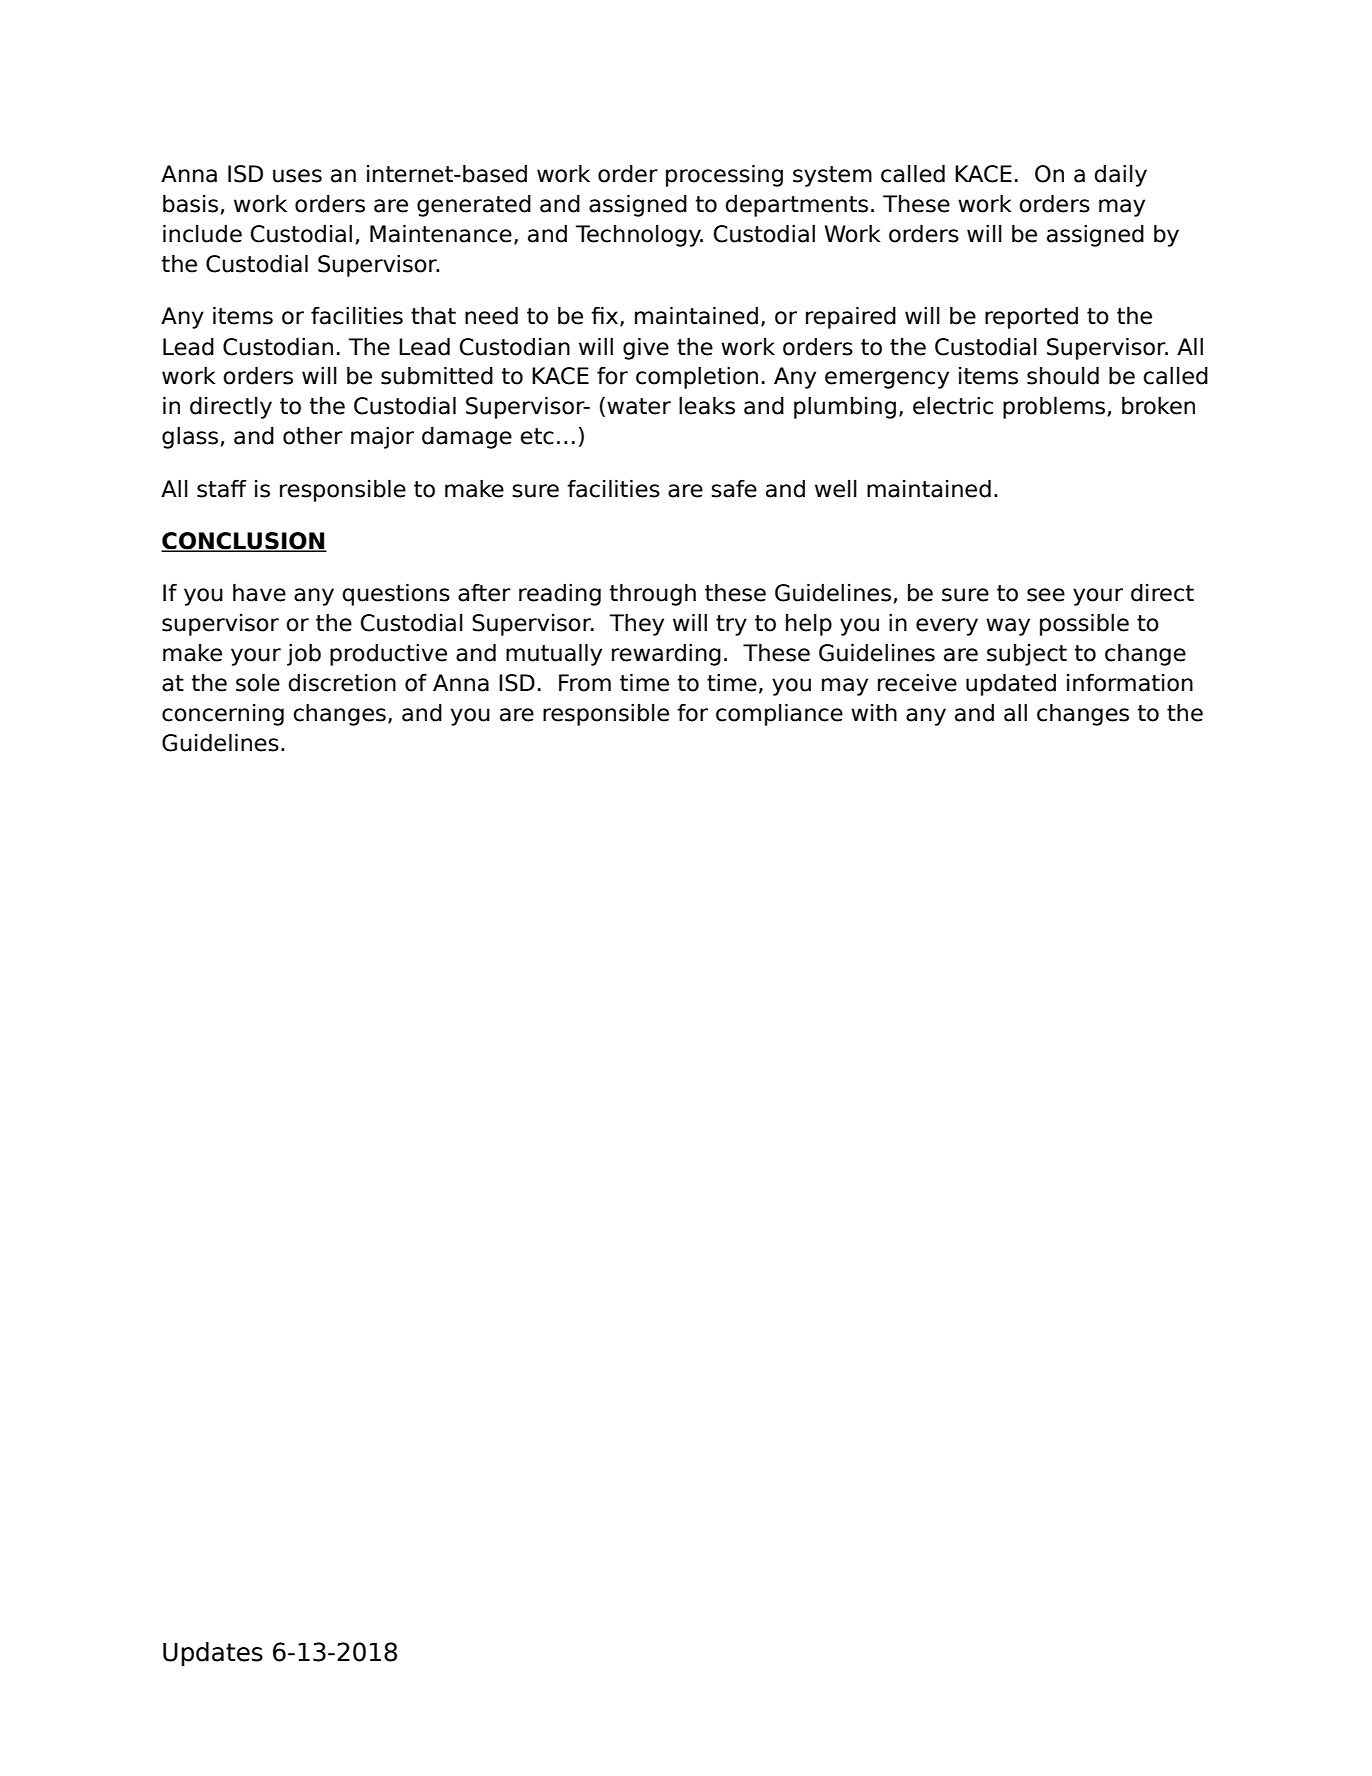  What do you see at coordinates (779, 714) in the document?
I see `compliance` at bounding box center [779, 714].
